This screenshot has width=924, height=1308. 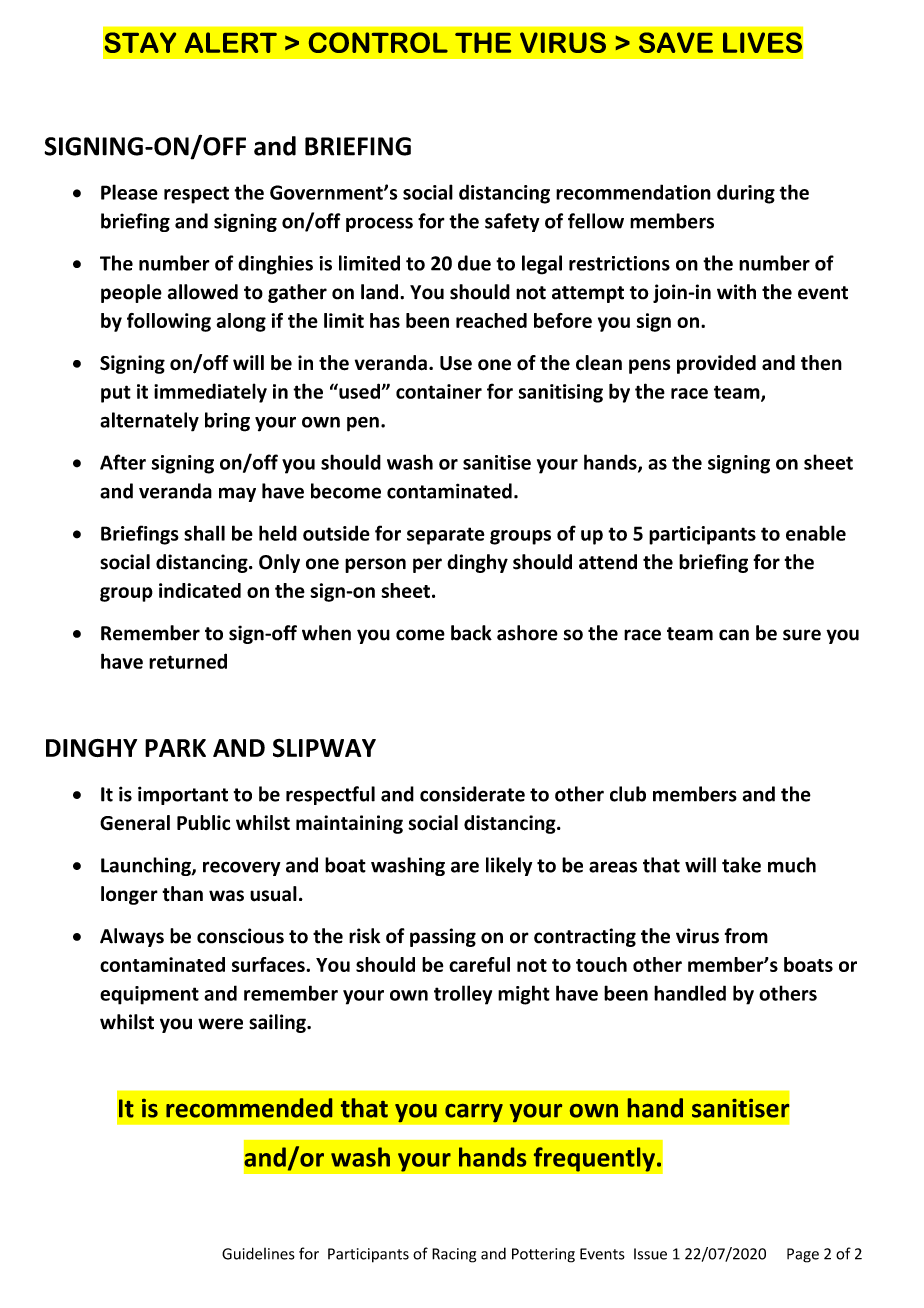 I want to click on can, so click(x=734, y=635).
